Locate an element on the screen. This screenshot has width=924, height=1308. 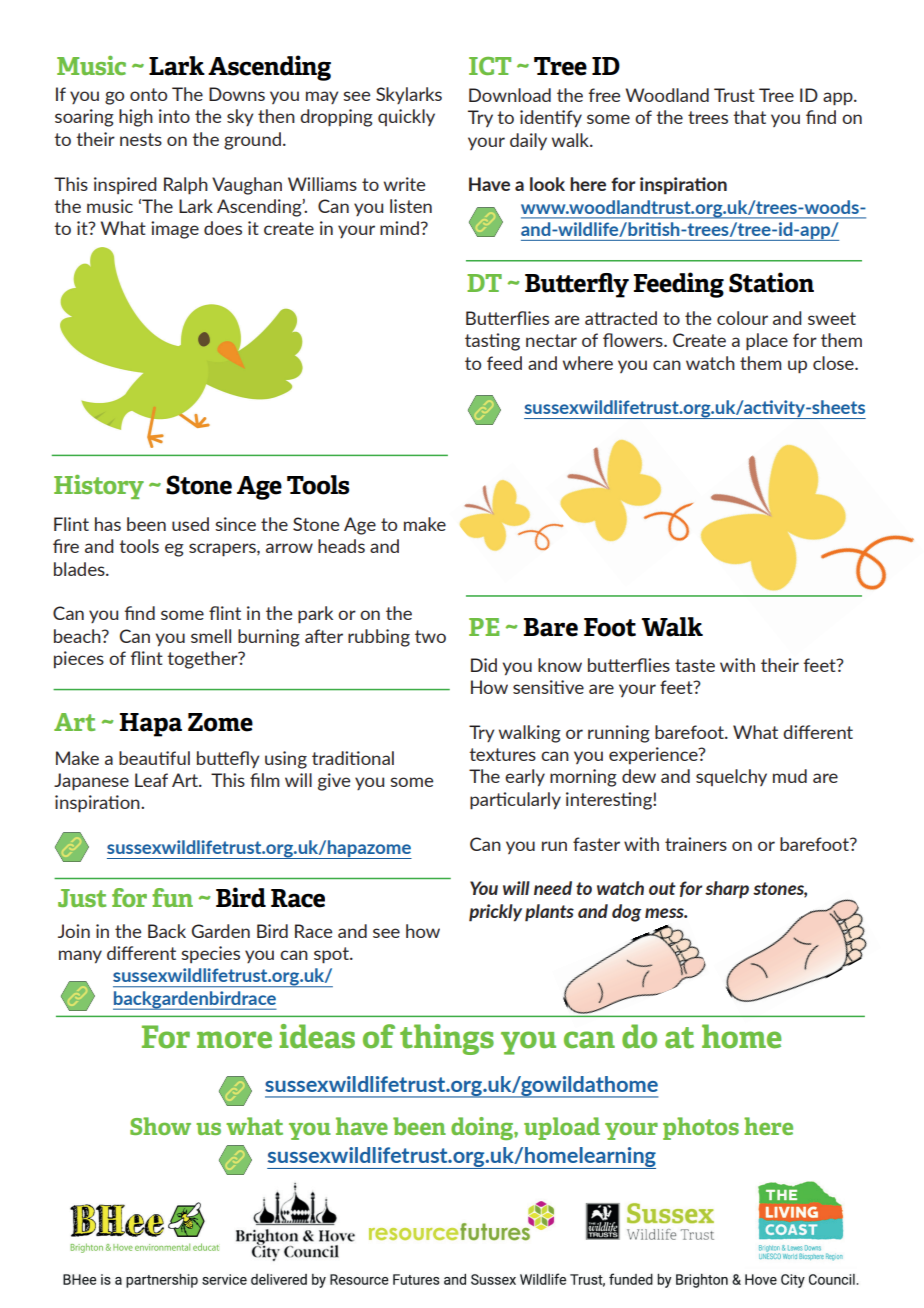
quickly is located at coordinates (406, 117).
